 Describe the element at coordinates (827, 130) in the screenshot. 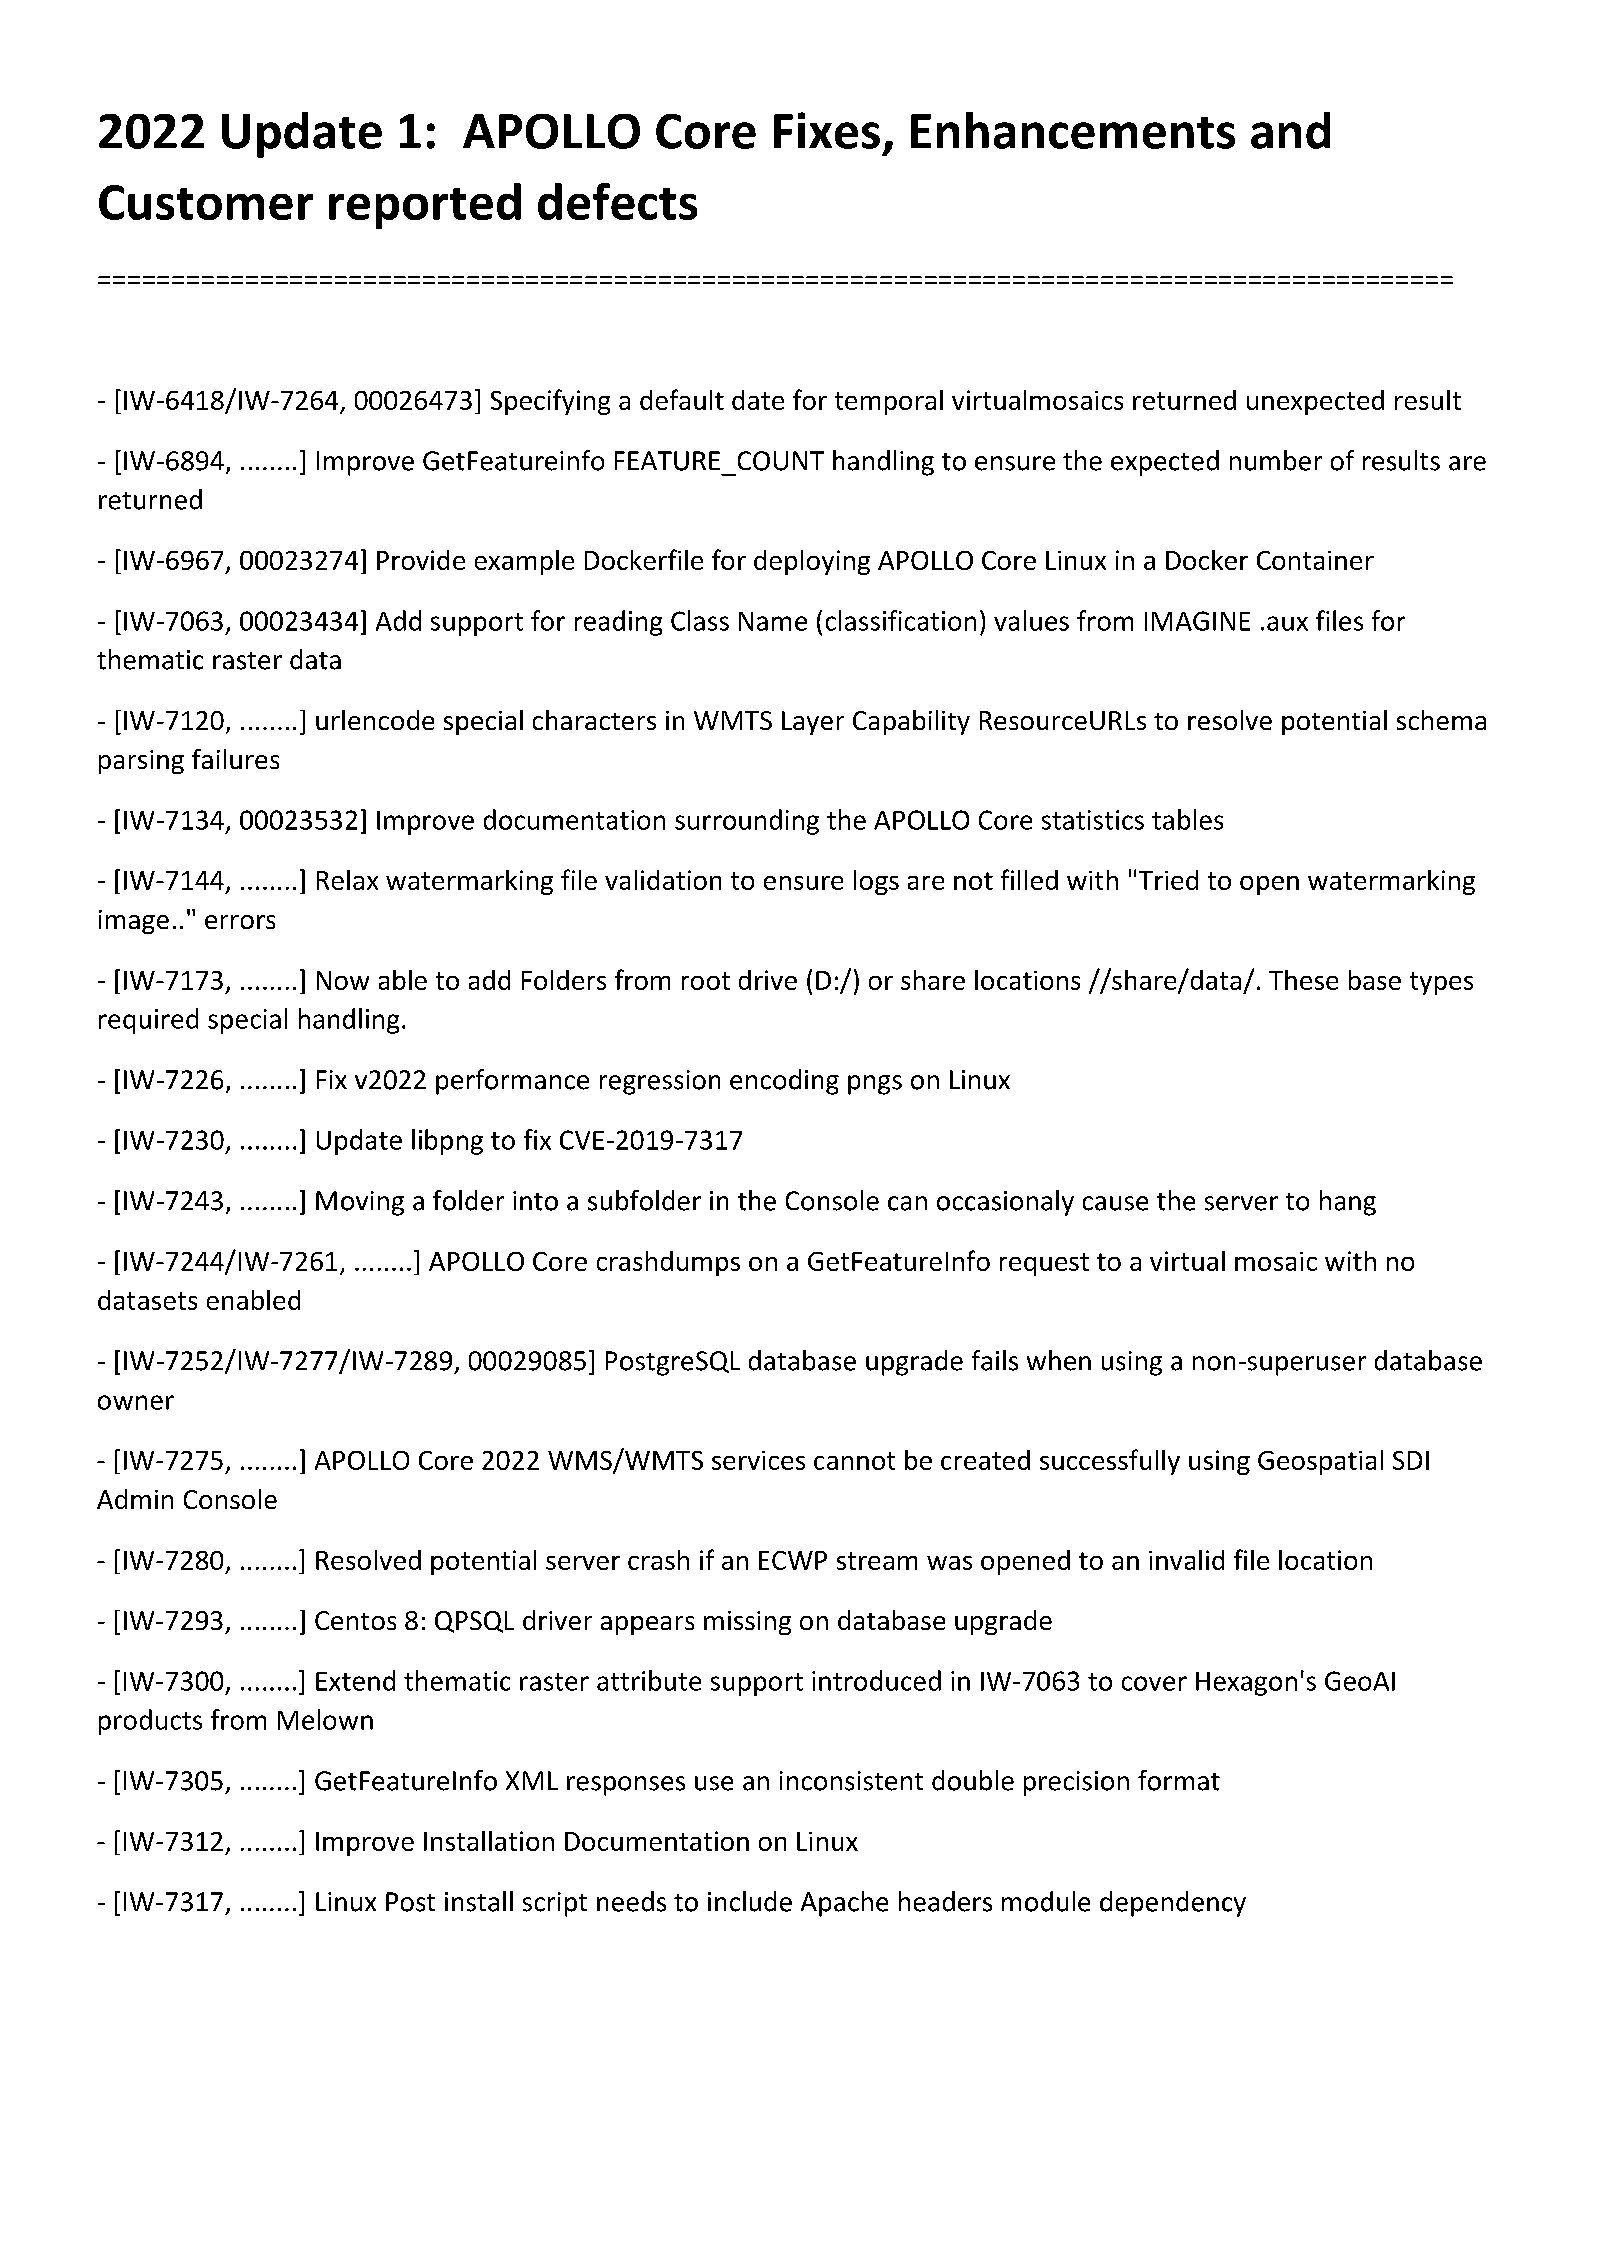

I see `Fixes` at that location.
